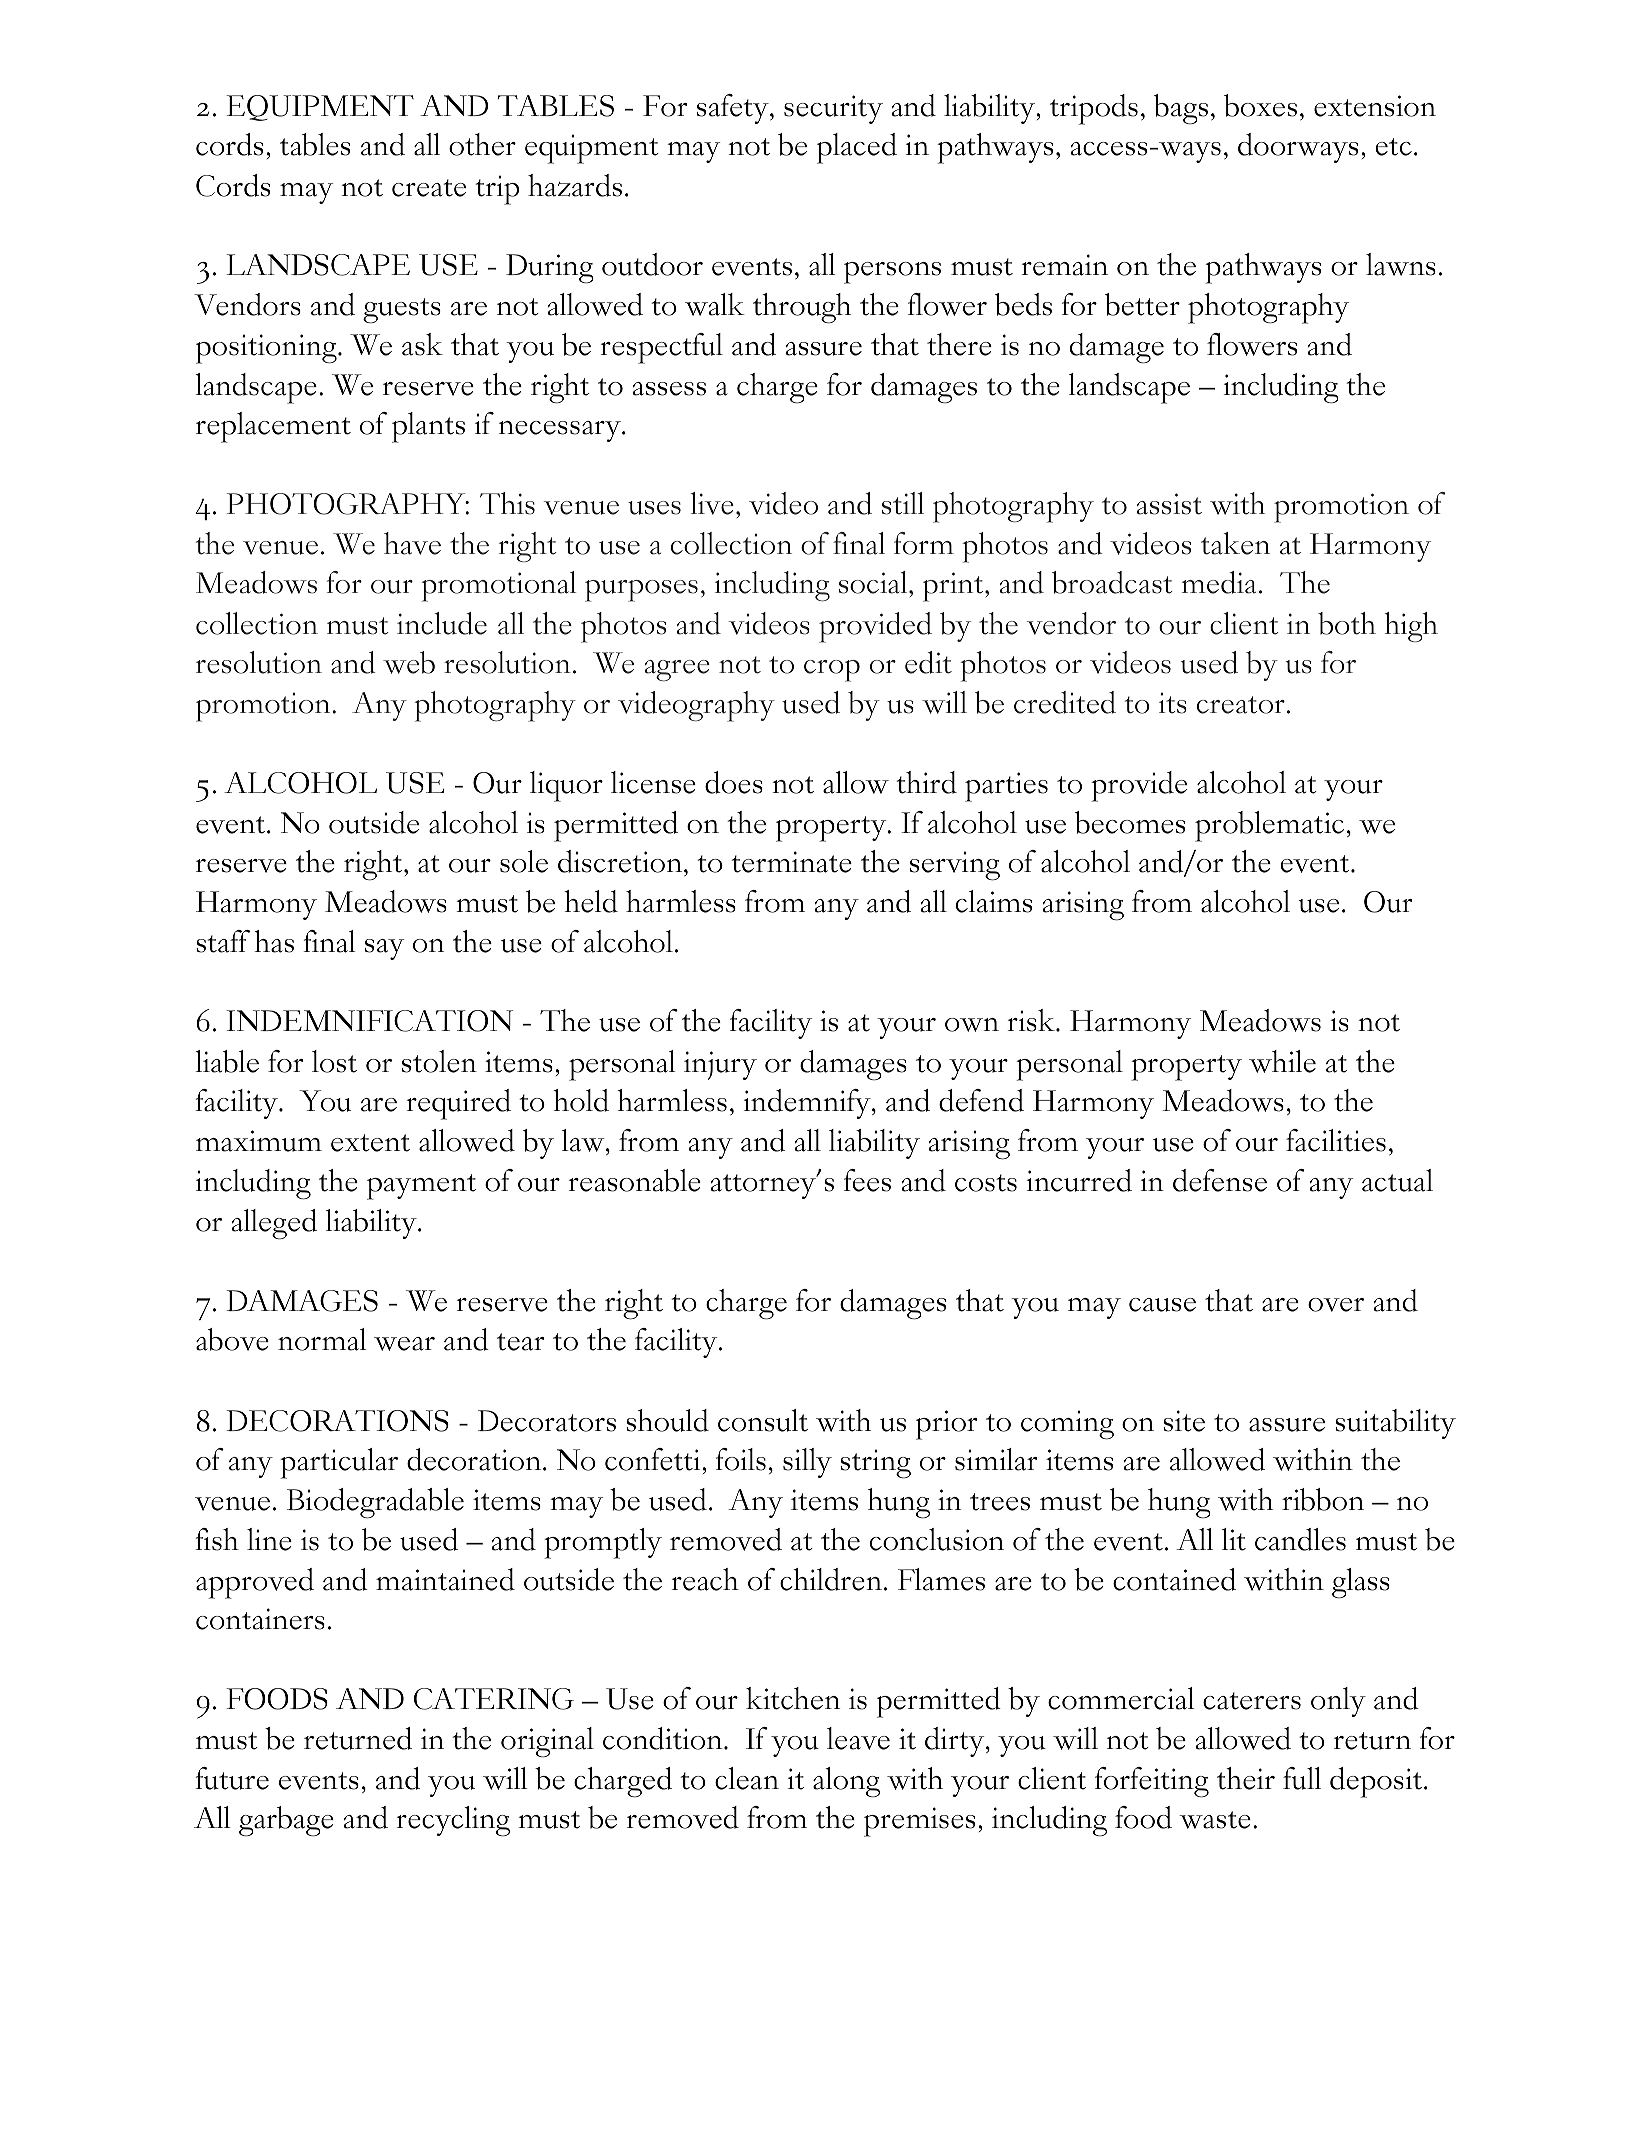 The width and height of the screenshot is (1649, 2135). What do you see at coordinates (857, 148) in the screenshot?
I see `placed` at bounding box center [857, 148].
